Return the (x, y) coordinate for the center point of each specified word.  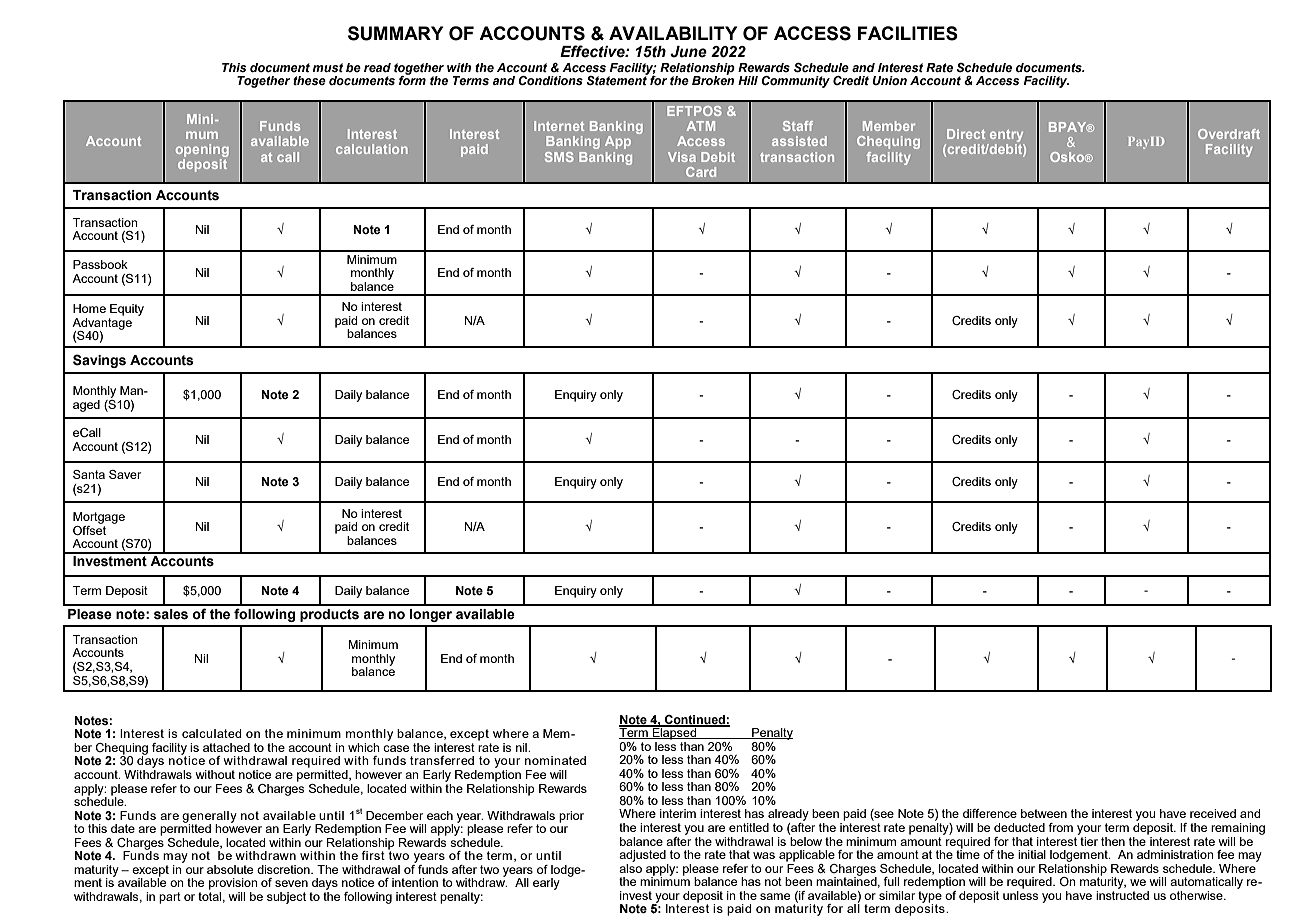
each (440, 815)
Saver (125, 474)
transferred (442, 760)
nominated (555, 760)
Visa (682, 157)
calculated (211, 733)
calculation (372, 149)
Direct (966, 134)
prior (571, 817)
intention (415, 882)
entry (1006, 136)
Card (701, 172)
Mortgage (99, 518)
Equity (127, 310)
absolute (230, 869)
